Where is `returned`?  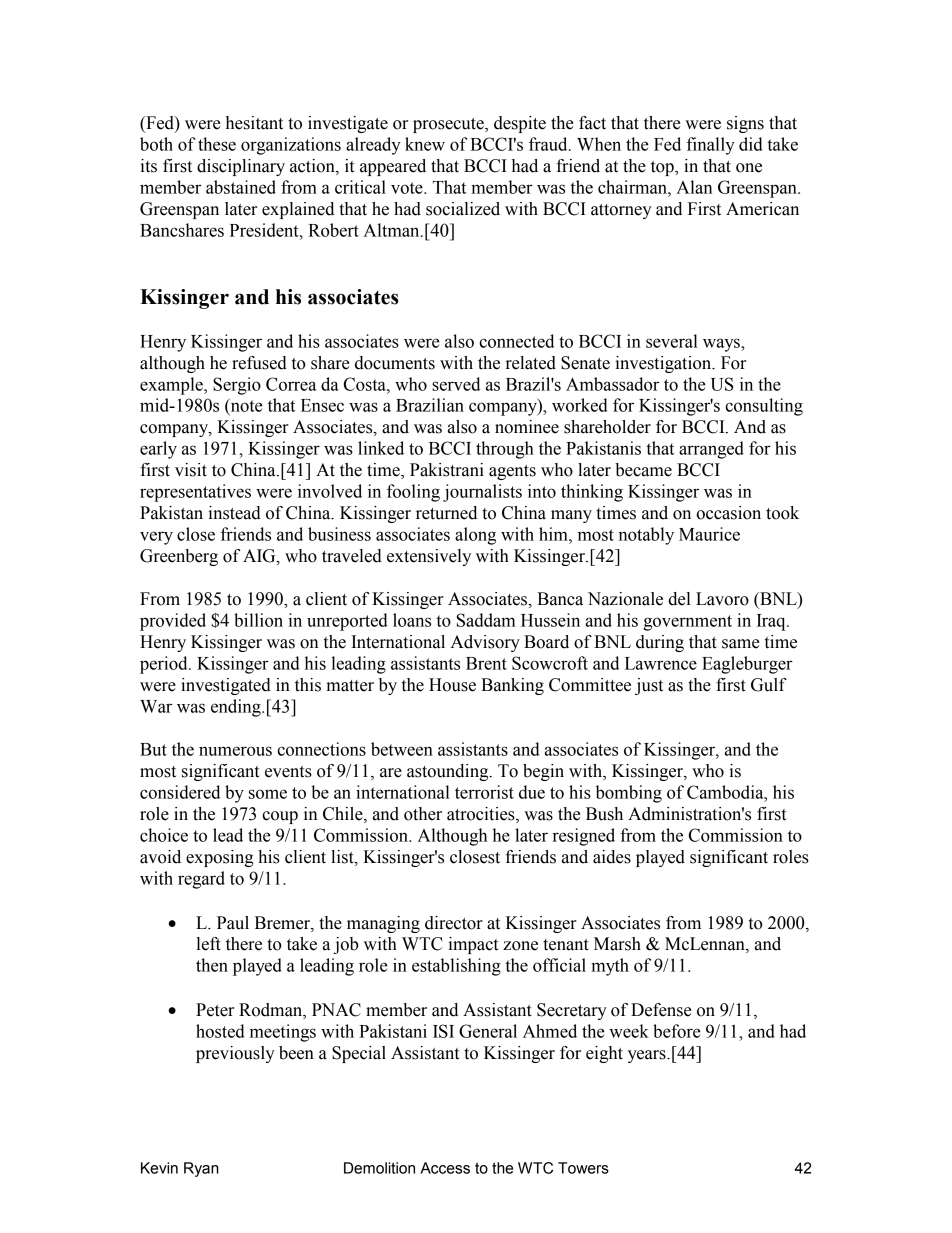
returned is located at coordinates (446, 513).
